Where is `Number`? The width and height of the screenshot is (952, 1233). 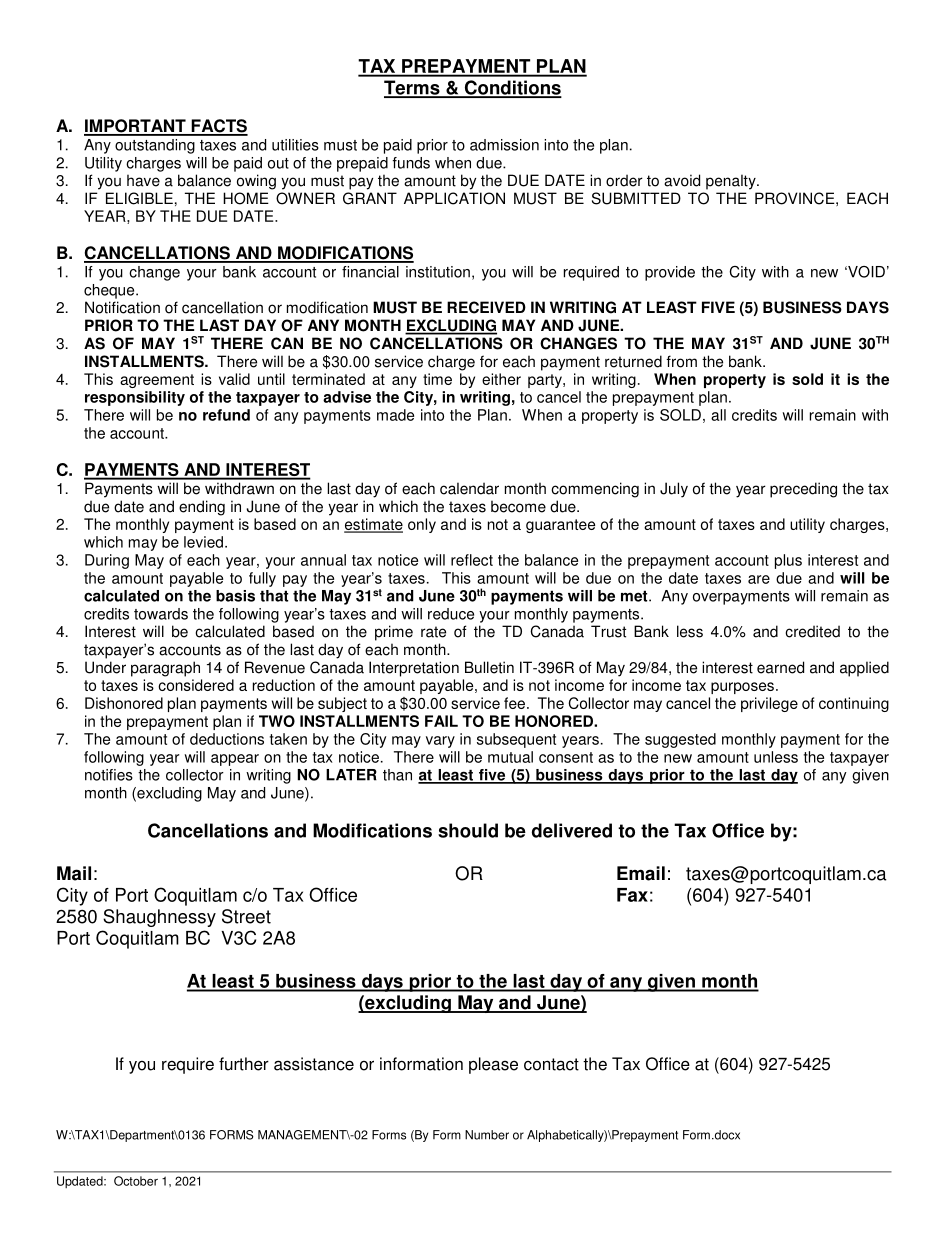
Number is located at coordinates (487, 1135).
